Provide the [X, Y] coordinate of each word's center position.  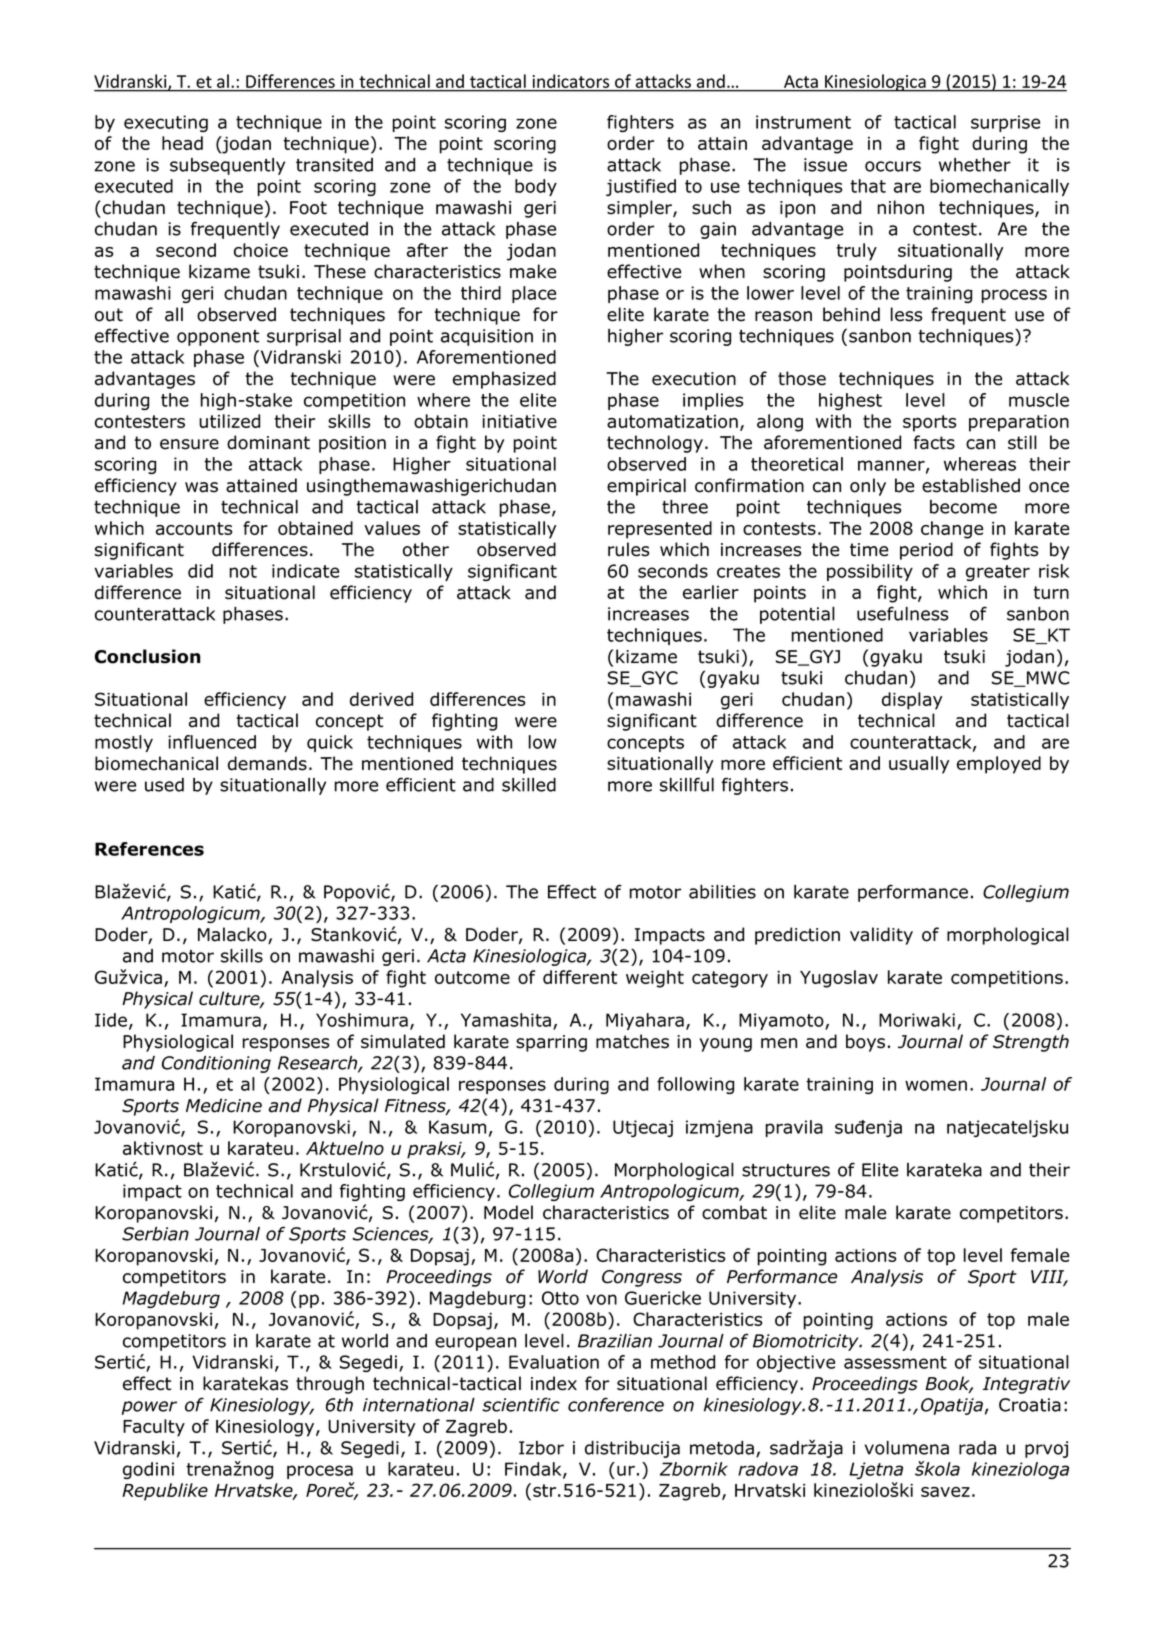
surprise [1005, 123]
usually [919, 765]
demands [267, 763]
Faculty [154, 1428]
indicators [571, 81]
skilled [529, 785]
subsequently [227, 166]
